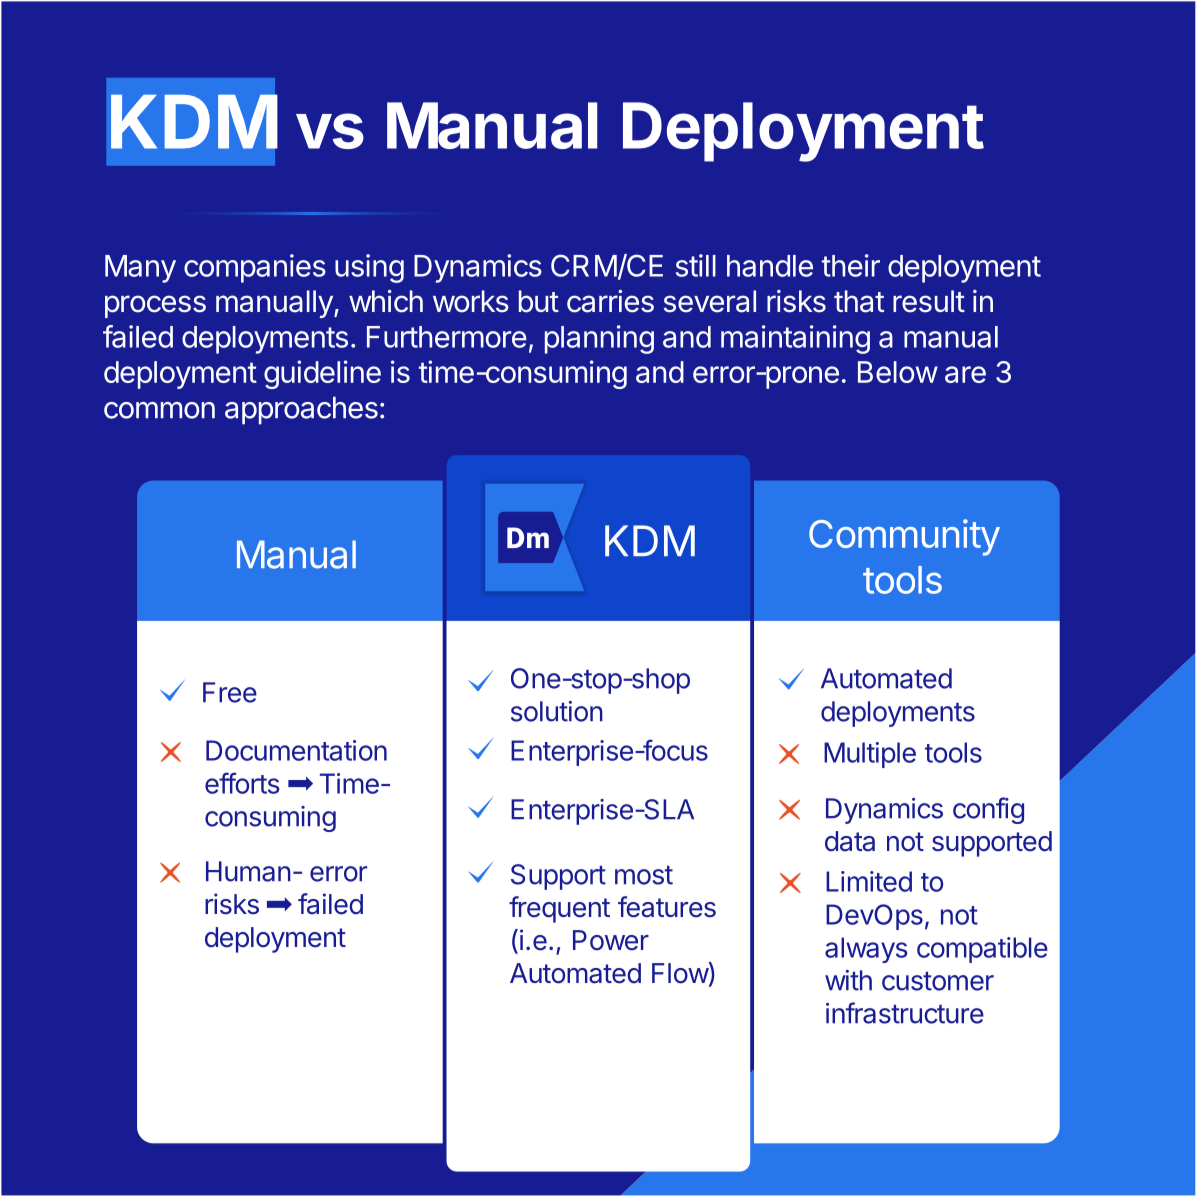 Image resolution: width=1196 pixels, height=1196 pixels. What do you see at coordinates (539, 301) in the screenshot?
I see `but` at bounding box center [539, 301].
